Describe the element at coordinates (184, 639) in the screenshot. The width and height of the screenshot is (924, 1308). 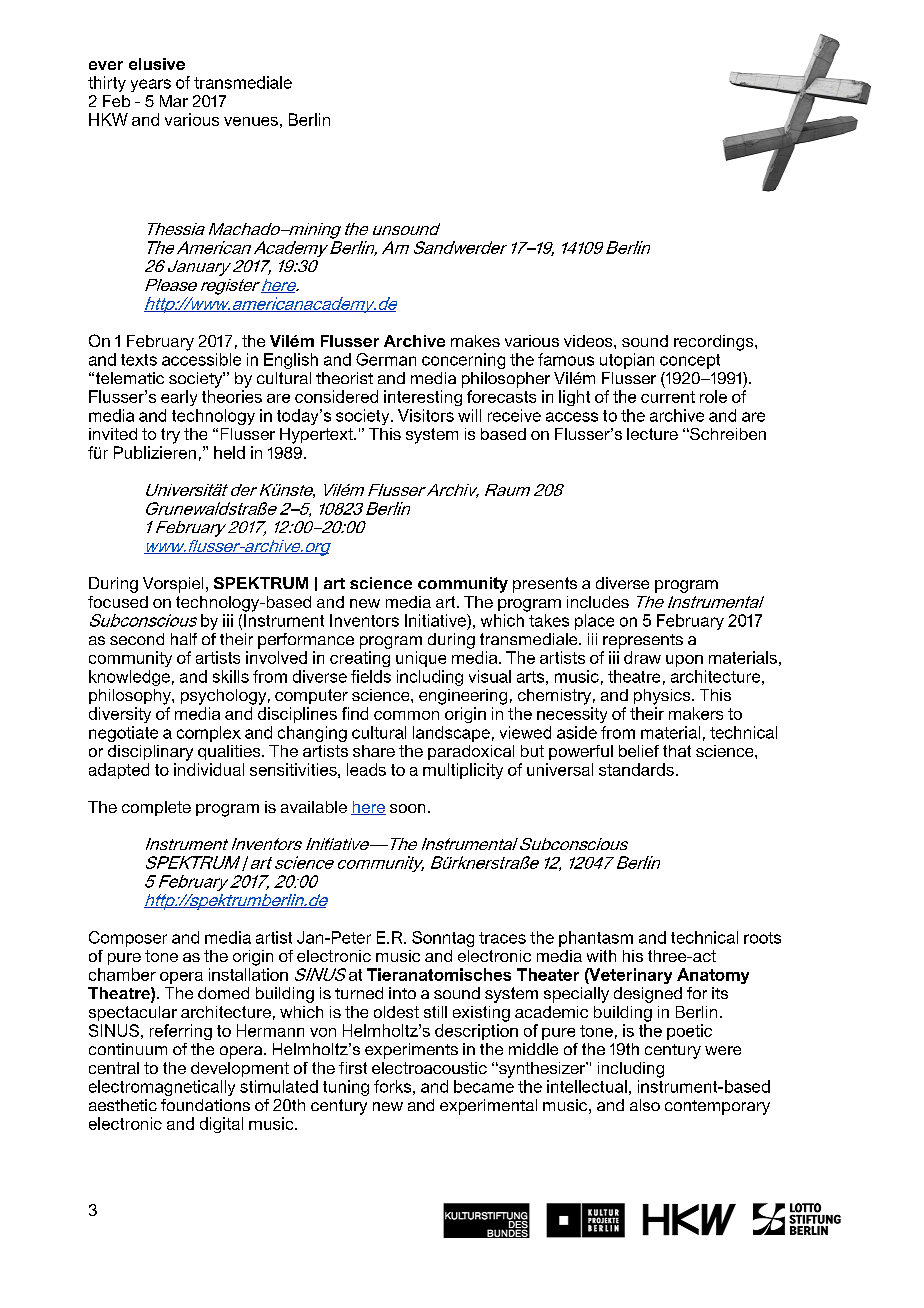
I see `half` at that location.
